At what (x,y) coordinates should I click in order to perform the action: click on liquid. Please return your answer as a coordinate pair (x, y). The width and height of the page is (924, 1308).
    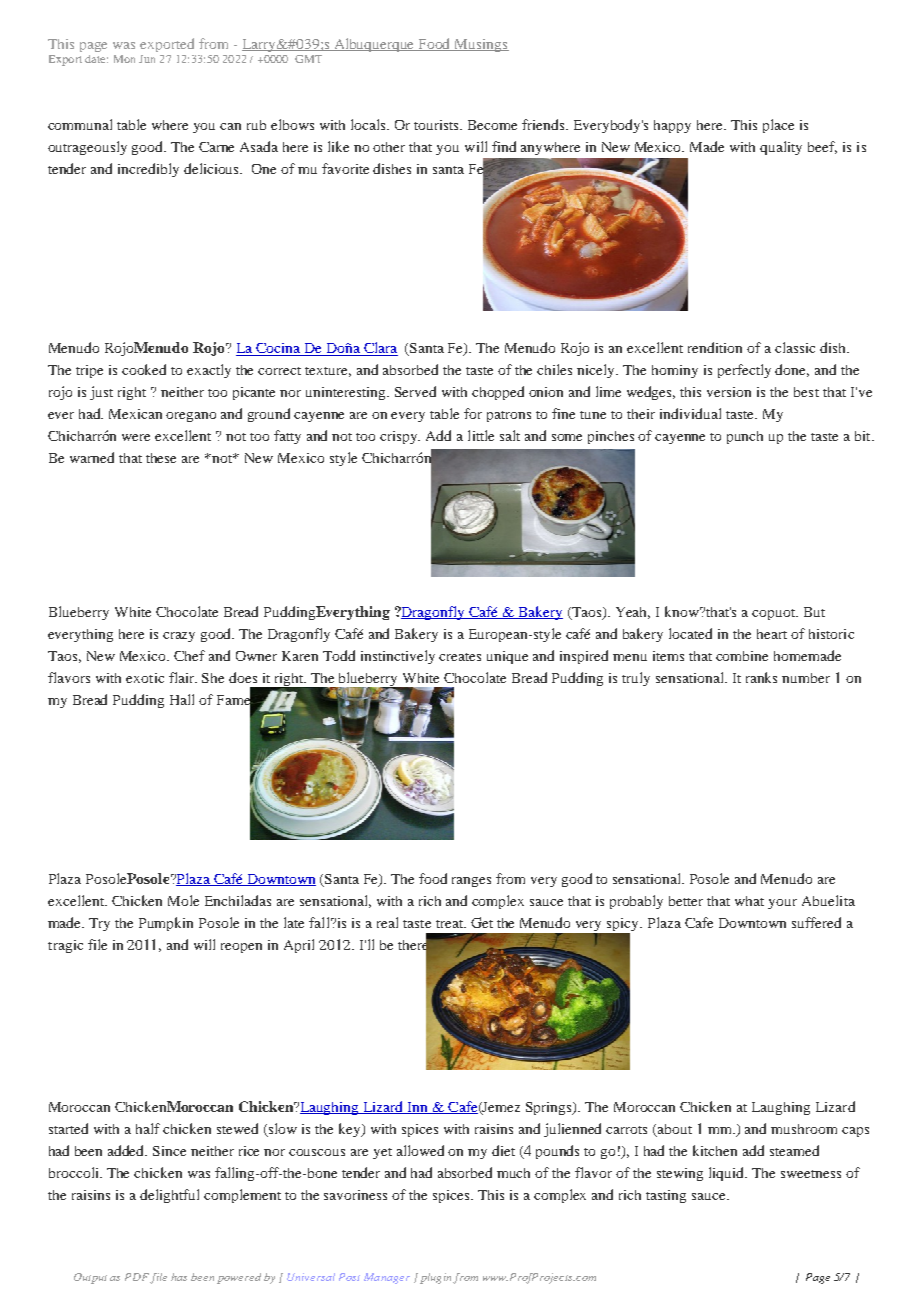
    Looking at the image, I should click on (728, 1174).
